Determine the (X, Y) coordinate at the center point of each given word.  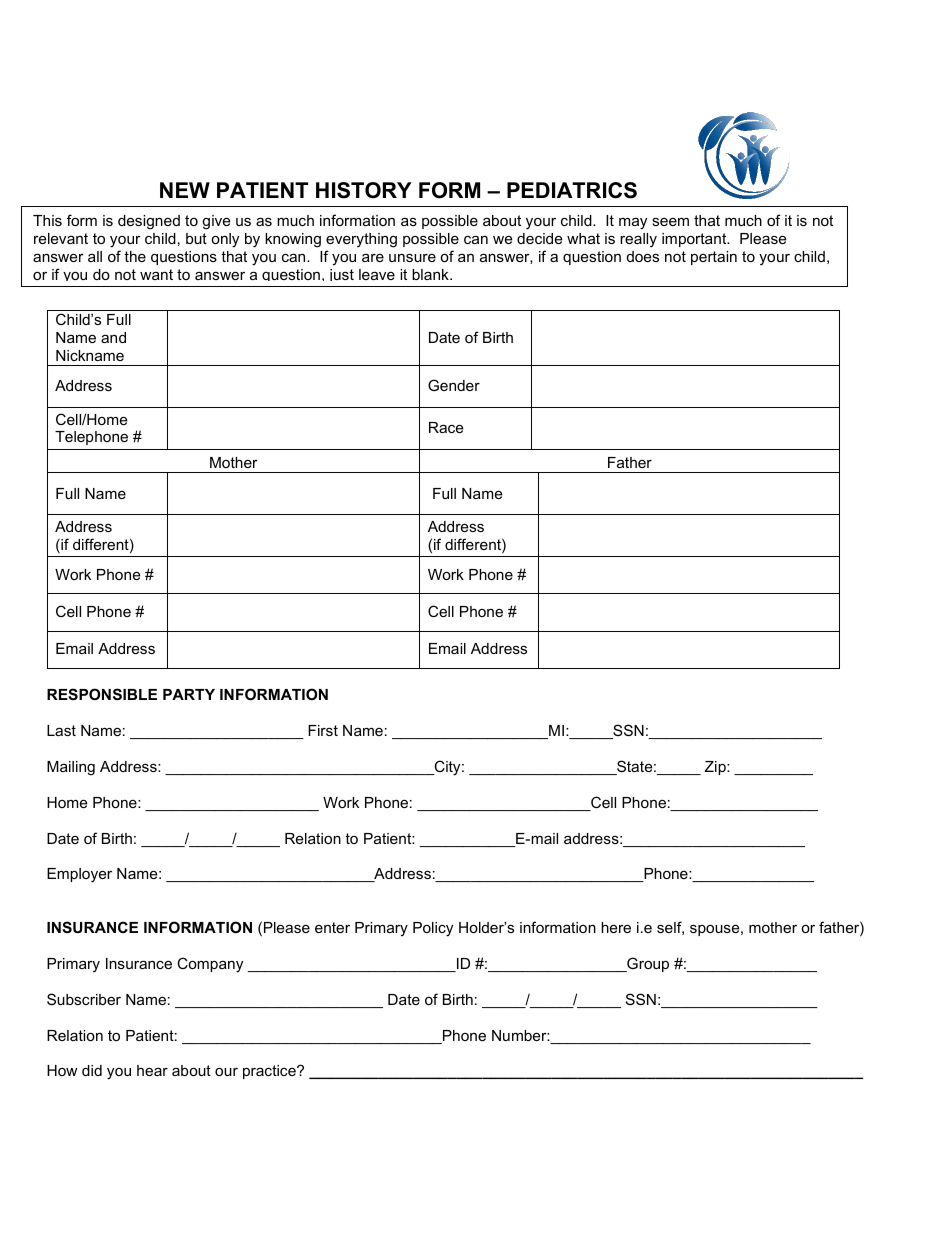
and (113, 337)
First (323, 730)
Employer (79, 875)
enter (332, 927)
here (616, 927)
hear (152, 1070)
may (633, 223)
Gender (454, 385)
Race (446, 427)
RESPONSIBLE (102, 694)
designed (149, 222)
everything (361, 240)
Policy (433, 929)
